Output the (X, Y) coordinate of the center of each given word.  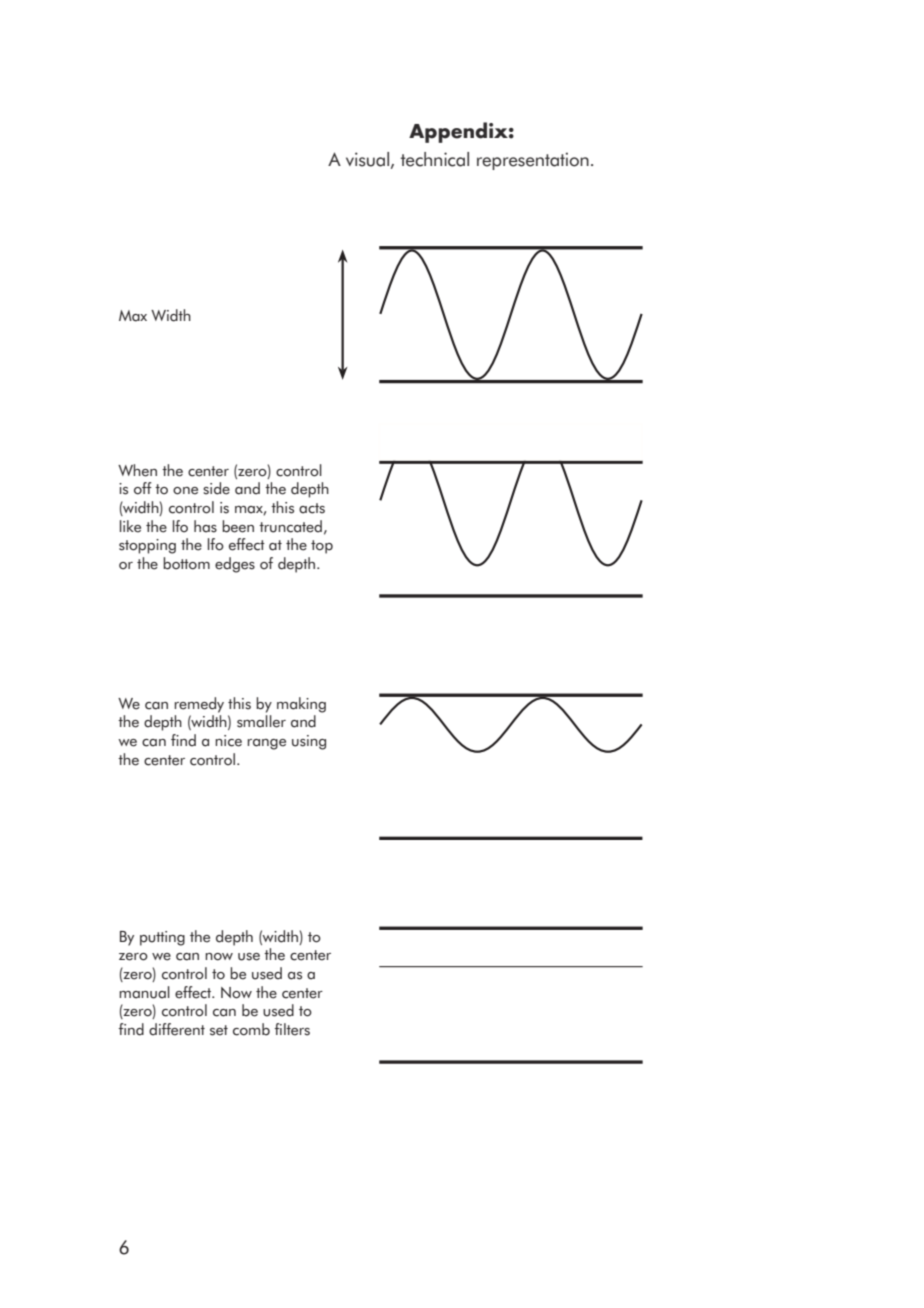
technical (434, 159)
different (177, 1029)
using (309, 742)
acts (312, 508)
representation (533, 161)
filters (292, 1029)
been (238, 526)
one (185, 491)
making (301, 705)
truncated (290, 526)
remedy (199, 705)
